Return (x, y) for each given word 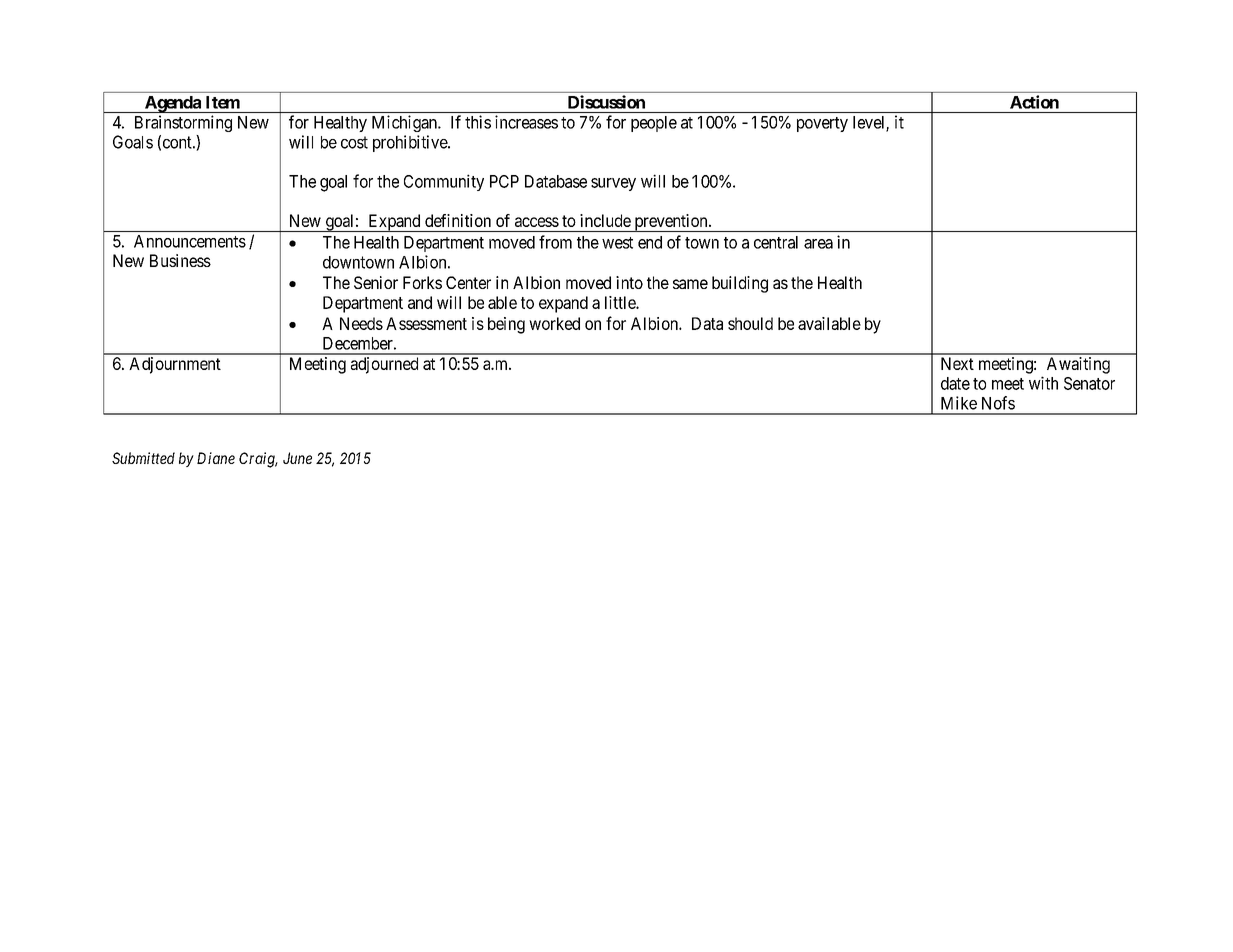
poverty (822, 124)
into (629, 282)
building (740, 284)
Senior (376, 282)
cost (354, 142)
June (297, 458)
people (654, 124)
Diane (216, 458)
